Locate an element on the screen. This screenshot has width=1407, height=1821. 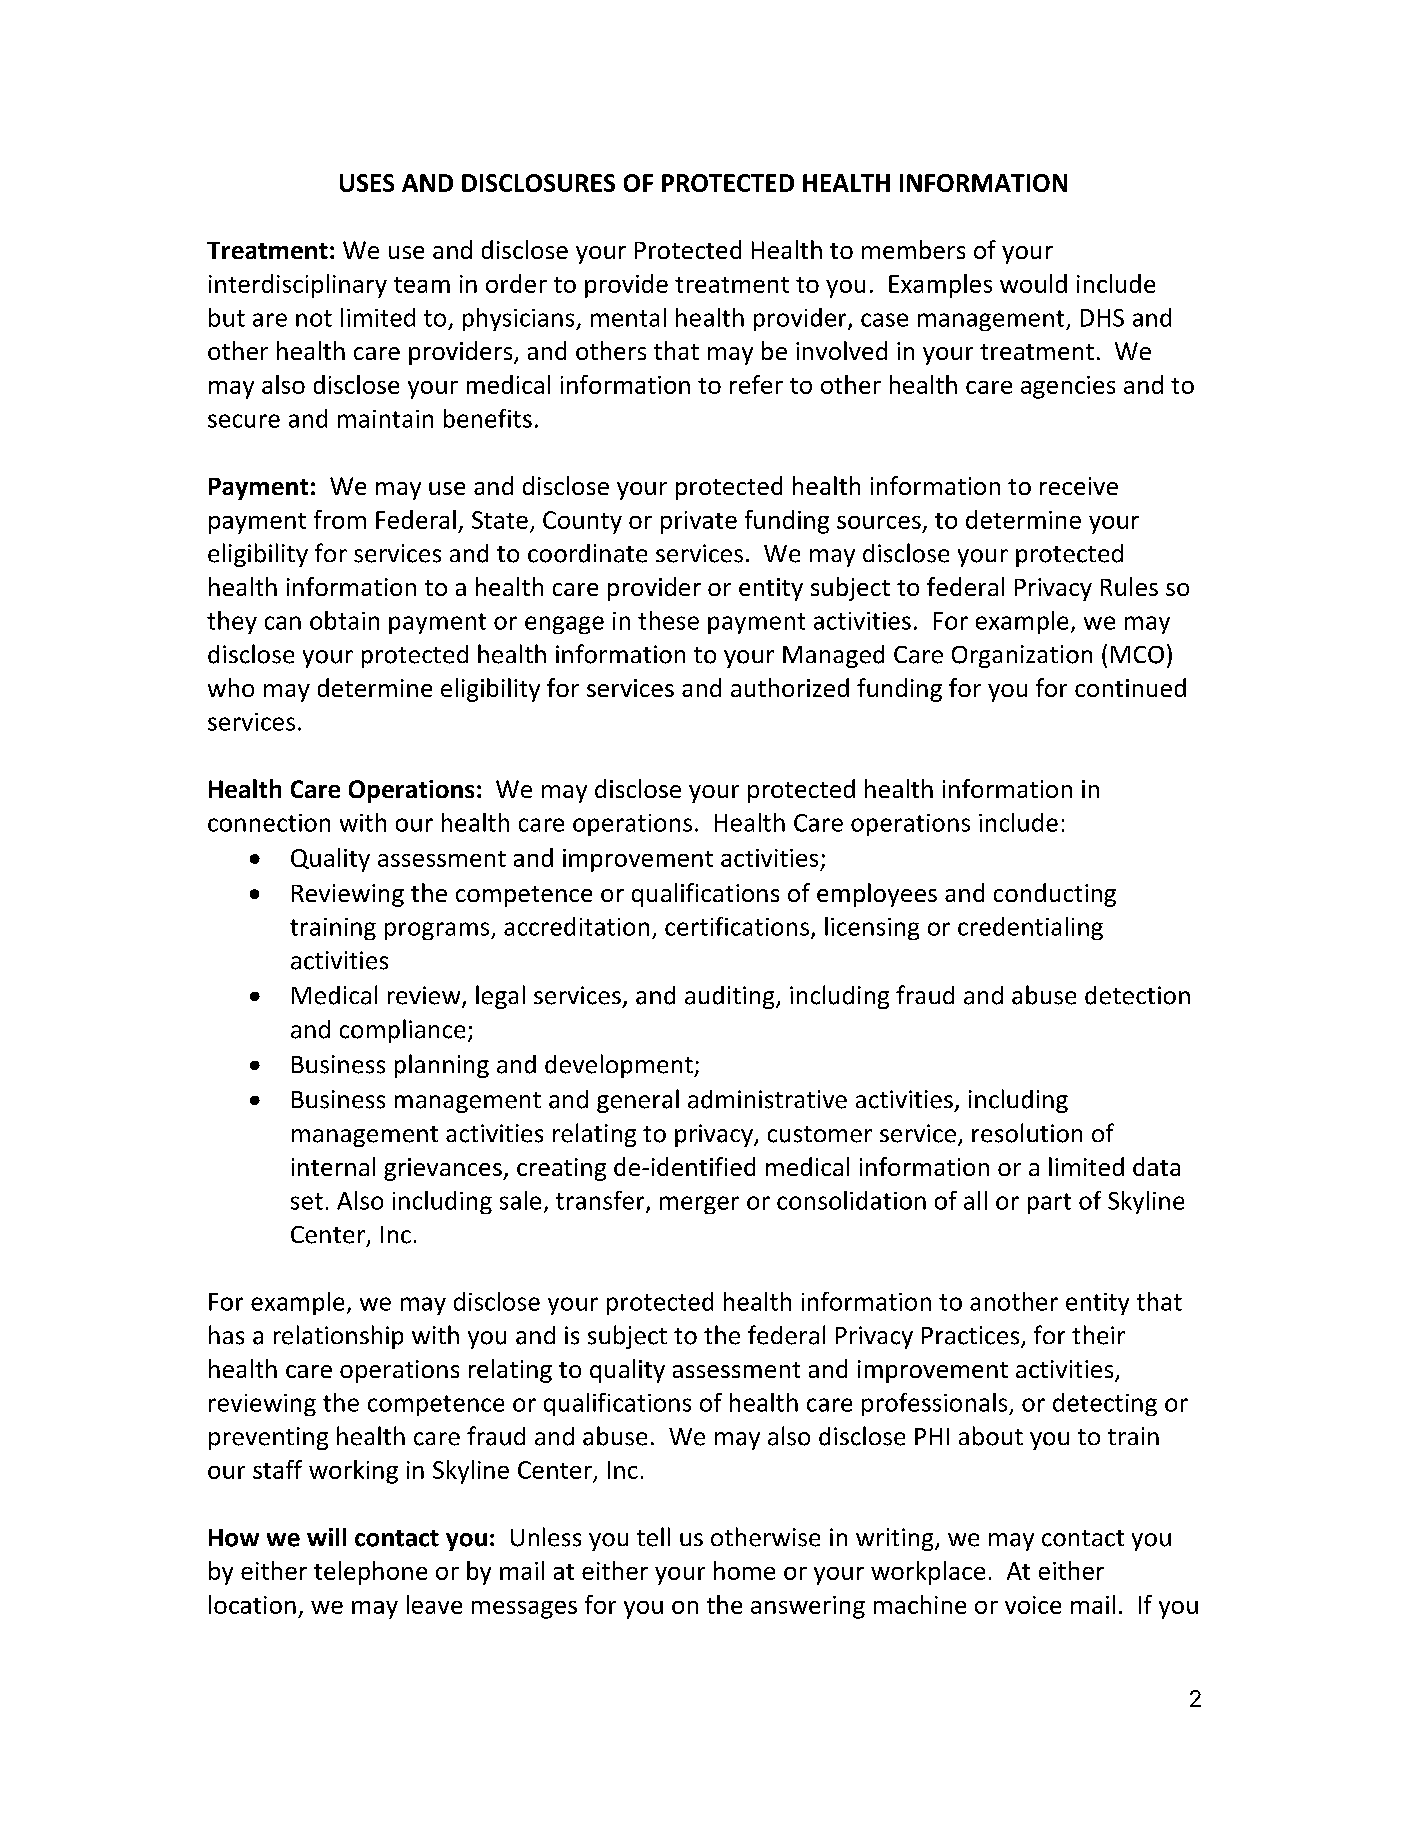
private is located at coordinates (699, 522).
